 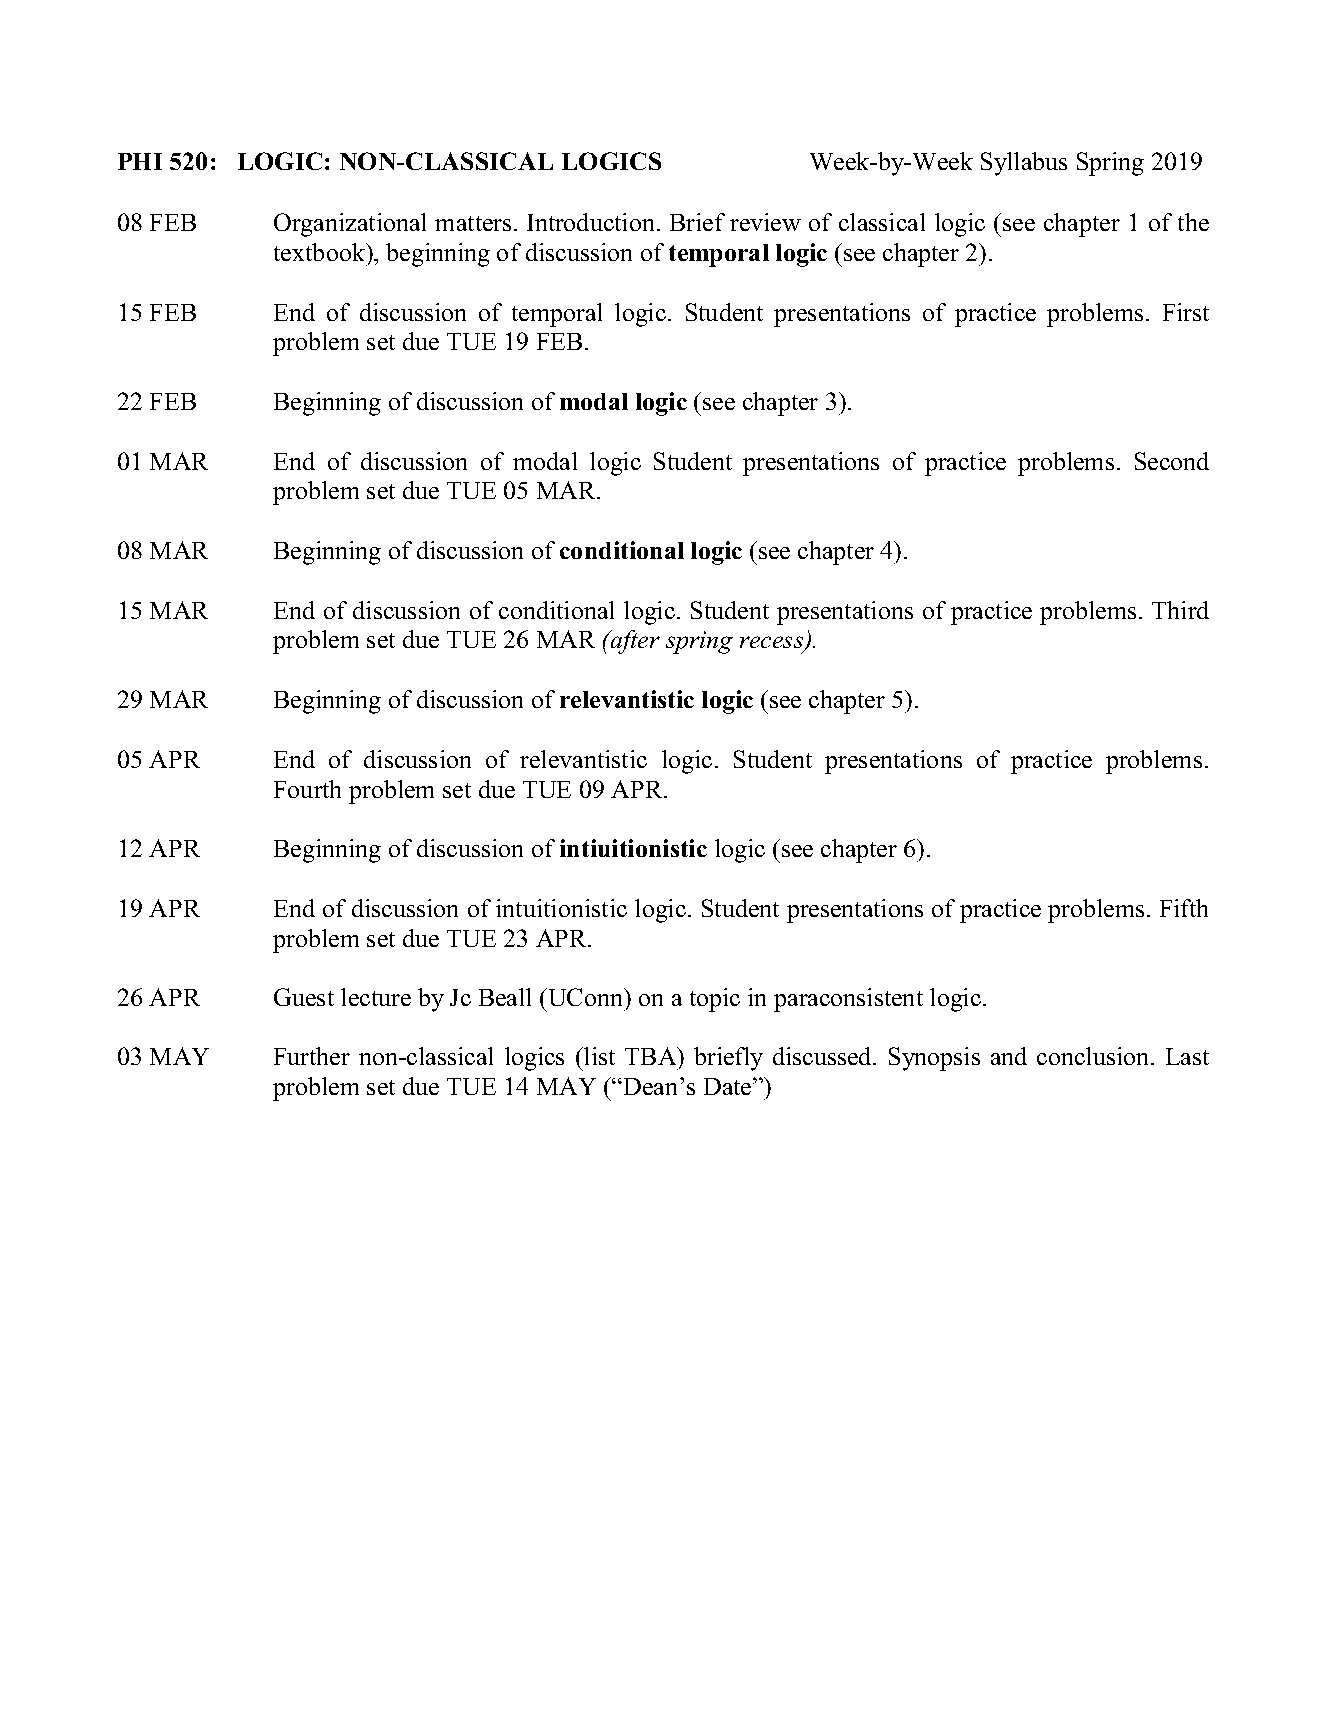 What do you see at coordinates (312, 1056) in the screenshot?
I see `Further` at bounding box center [312, 1056].
